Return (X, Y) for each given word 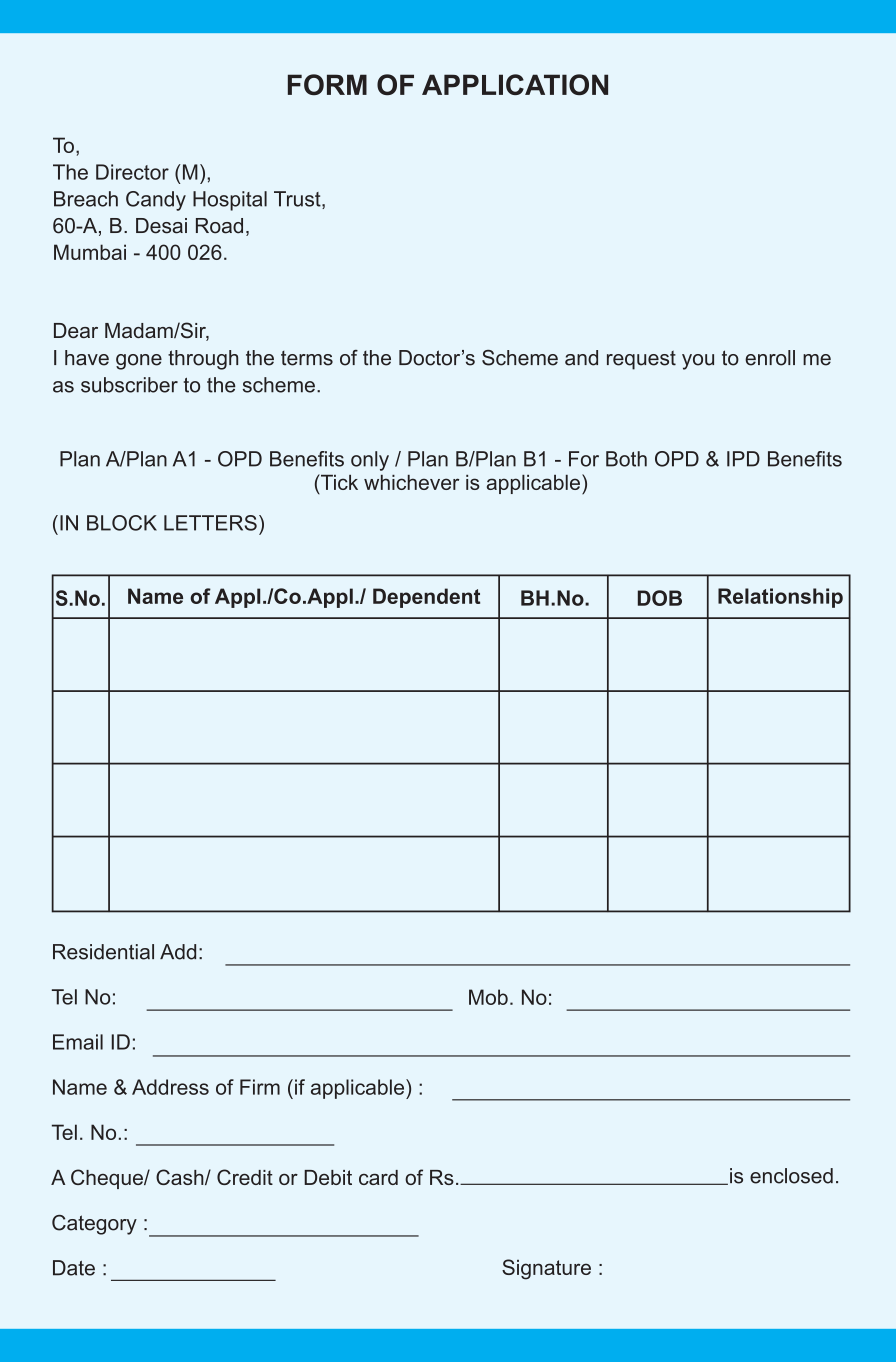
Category (94, 1225)
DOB (660, 598)
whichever (411, 482)
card (378, 1177)
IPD (743, 459)
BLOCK (122, 523)
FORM (327, 84)
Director (132, 172)
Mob (488, 997)
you (698, 362)
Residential (103, 952)
